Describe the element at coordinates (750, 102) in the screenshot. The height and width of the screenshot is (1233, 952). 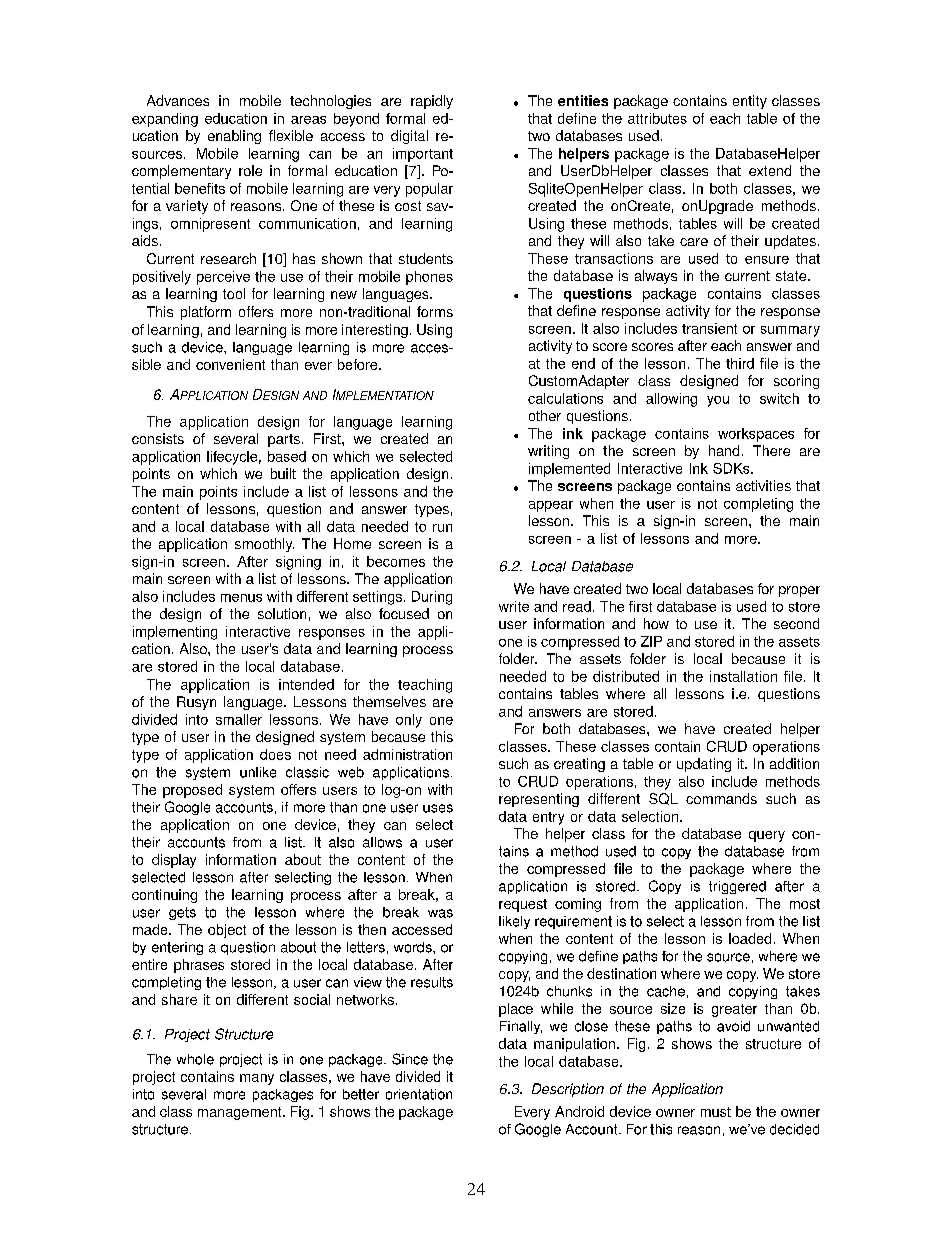
I see `entity` at that location.
